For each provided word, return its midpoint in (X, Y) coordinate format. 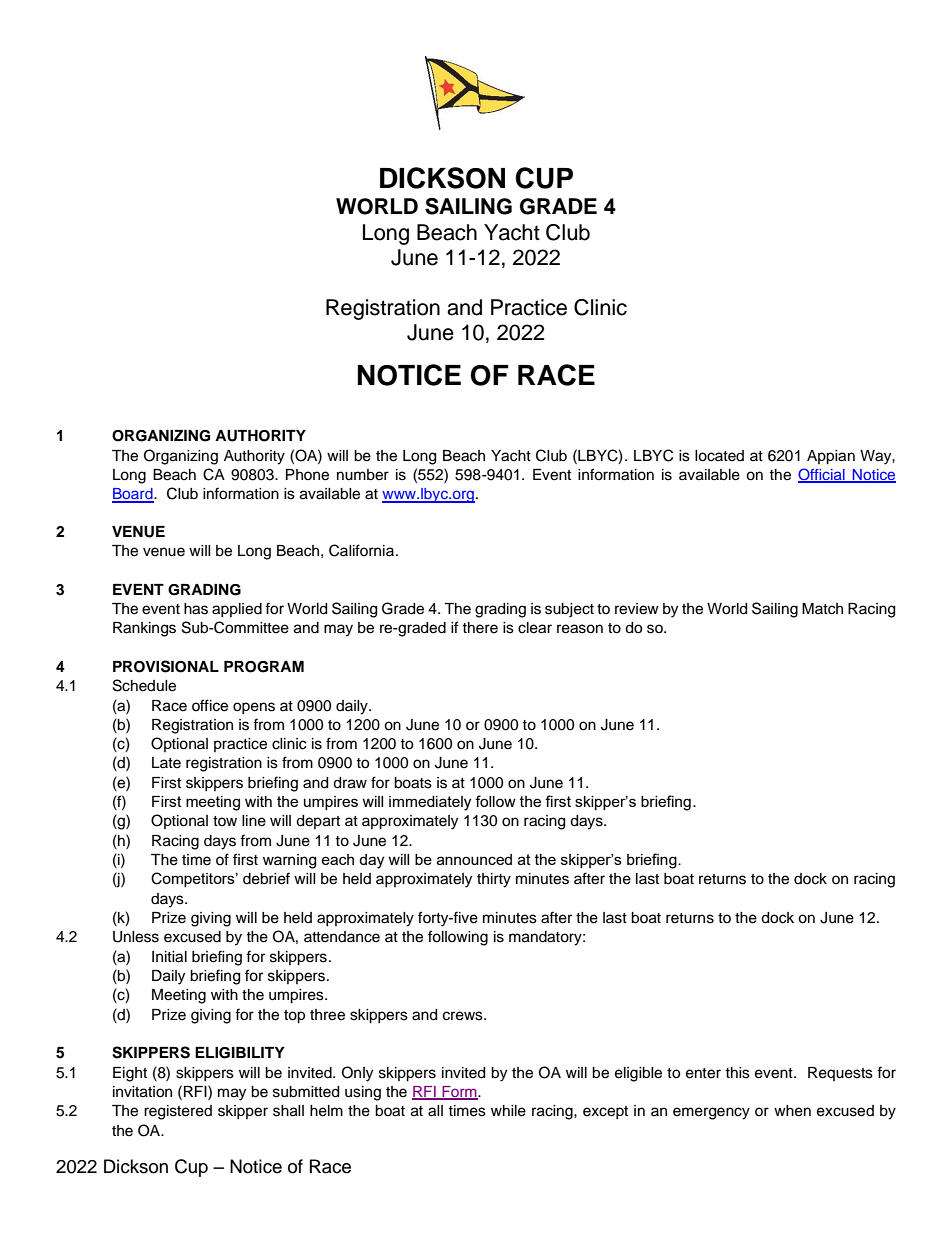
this (737, 1073)
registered (178, 1112)
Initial (169, 957)
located (719, 456)
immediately (430, 803)
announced (474, 859)
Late (166, 763)
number (363, 475)
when (792, 1111)
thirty (494, 880)
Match (822, 609)
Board (133, 495)
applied (237, 610)
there (480, 628)
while (508, 1111)
